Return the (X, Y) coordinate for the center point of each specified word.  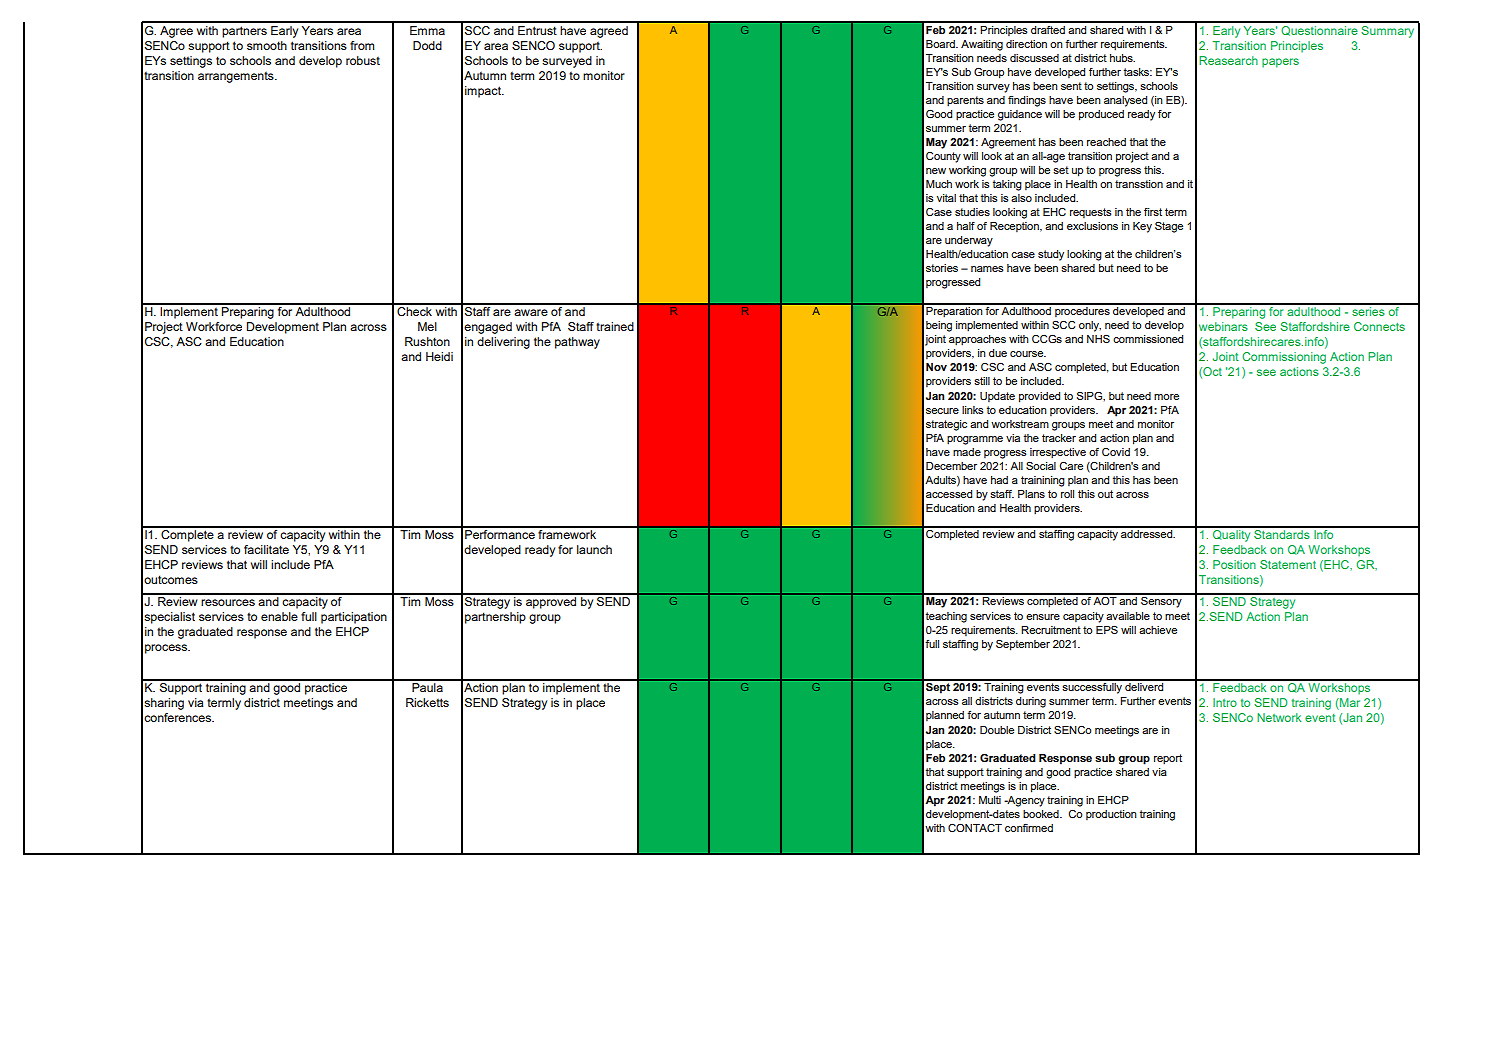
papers (1280, 63)
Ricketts (427, 702)
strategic (946, 425)
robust (363, 60)
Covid (1116, 452)
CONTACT (975, 828)
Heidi (439, 356)
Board (941, 44)
